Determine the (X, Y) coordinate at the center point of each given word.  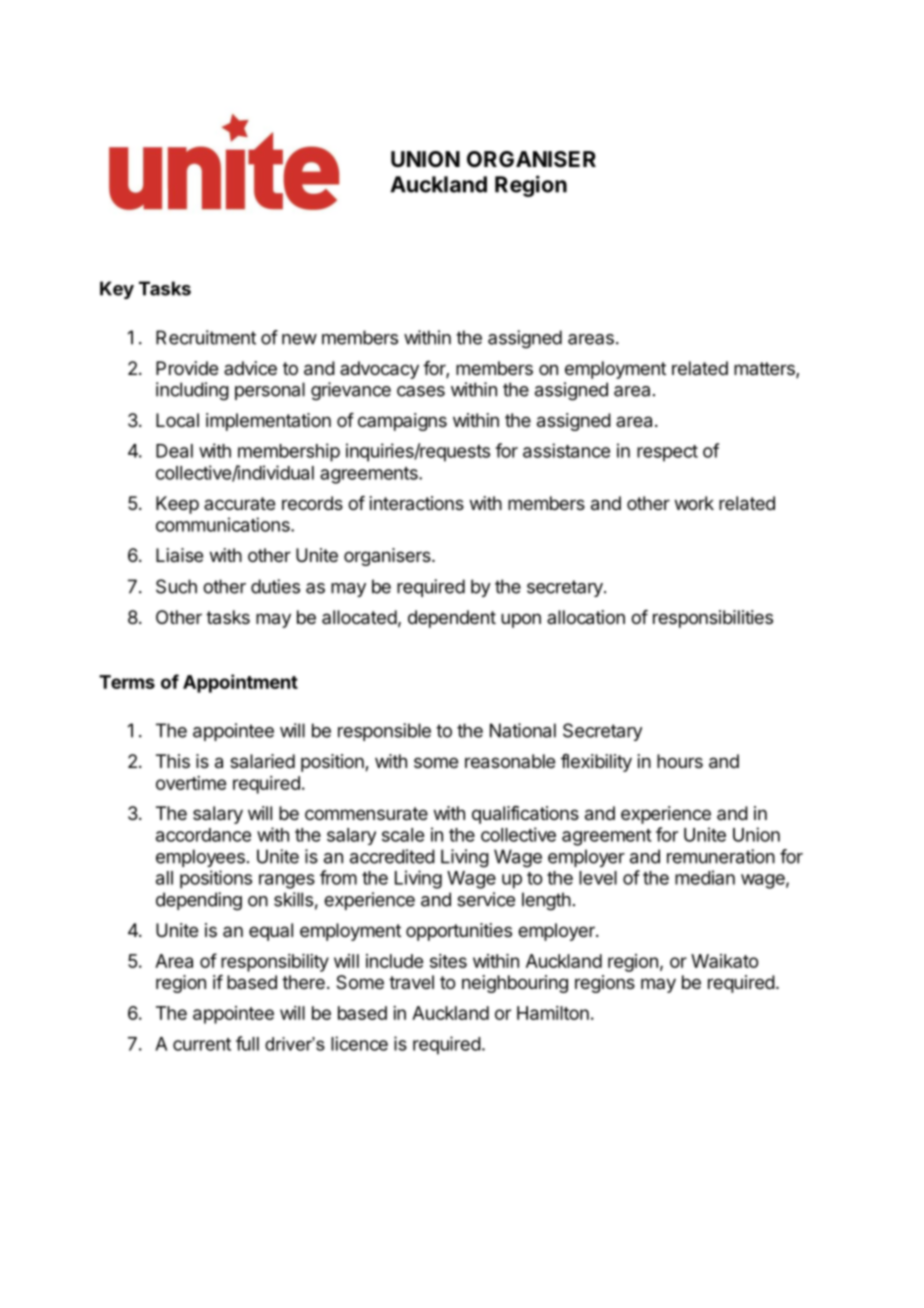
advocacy (379, 370)
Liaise (179, 555)
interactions (417, 503)
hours (680, 761)
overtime (191, 783)
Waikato (724, 961)
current (202, 1044)
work (694, 503)
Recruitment (206, 337)
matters (765, 370)
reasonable (510, 761)
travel (411, 982)
